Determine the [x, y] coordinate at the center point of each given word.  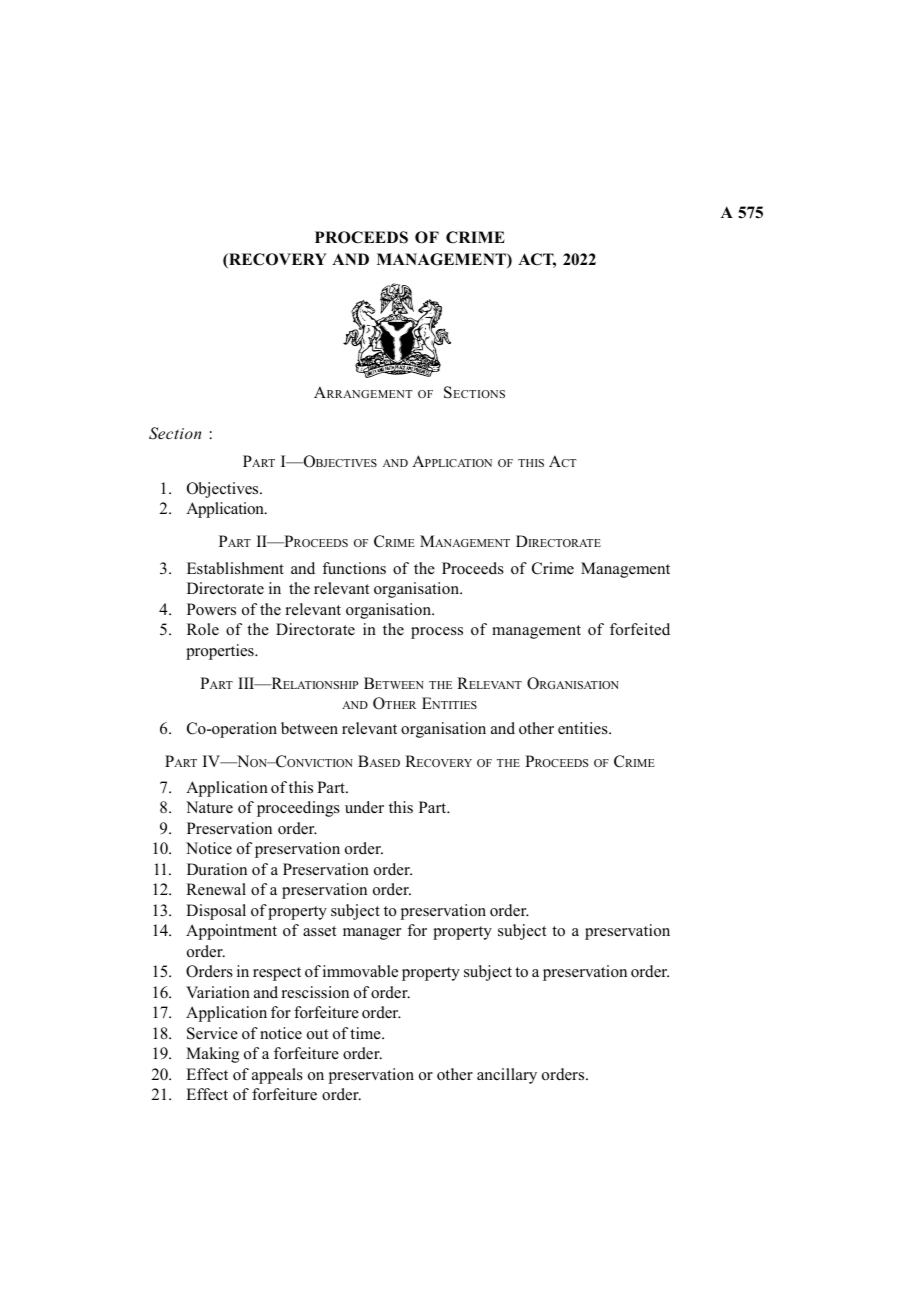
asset [319, 931]
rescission [315, 992]
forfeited [640, 629]
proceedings [298, 809]
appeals [277, 1076]
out [317, 1034]
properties [221, 652]
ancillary [507, 1076]
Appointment [231, 932]
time [366, 1033]
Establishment [235, 568]
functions [354, 568]
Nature [209, 807]
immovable [360, 971]
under [364, 807]
